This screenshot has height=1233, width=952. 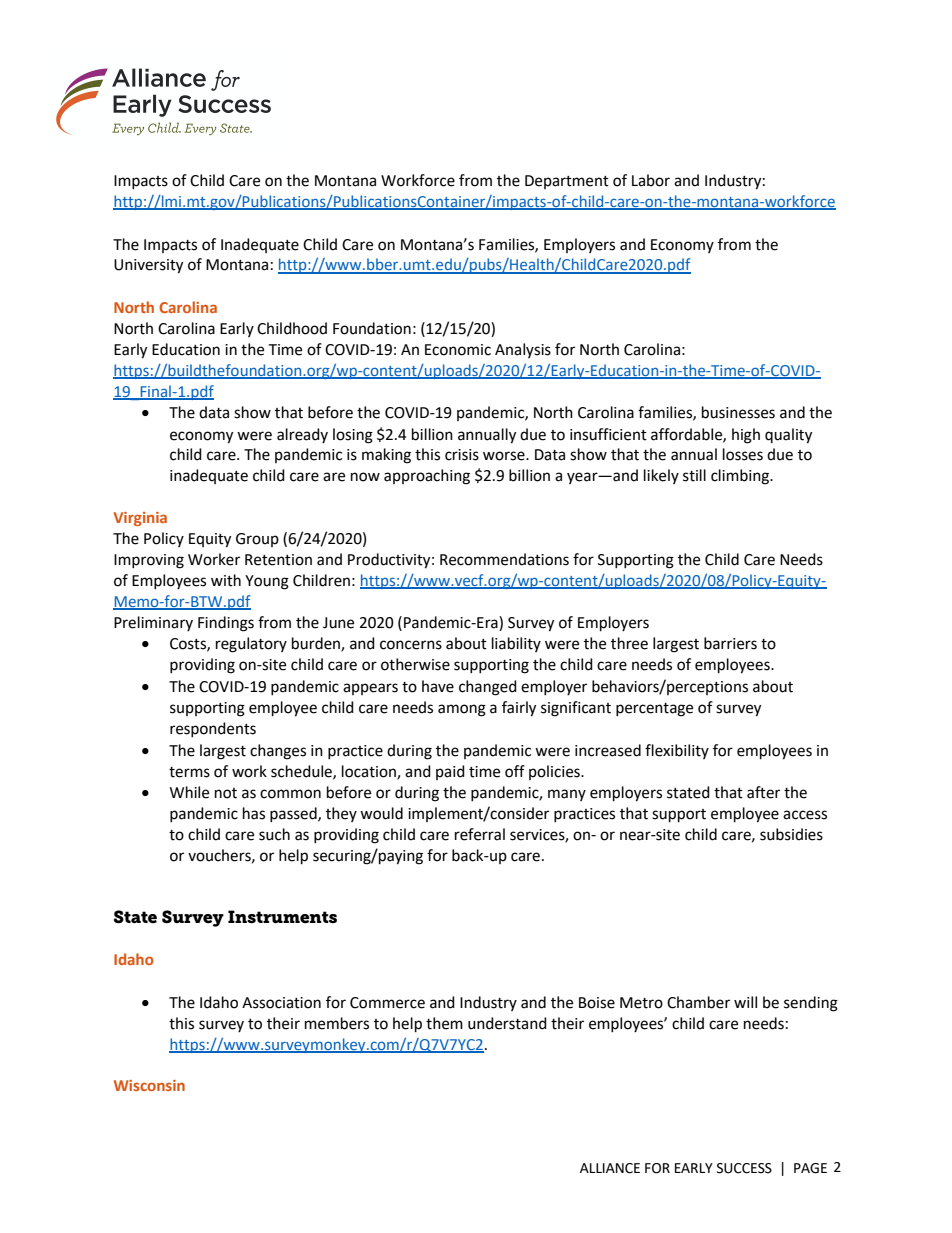 What do you see at coordinates (651, 180) in the screenshot?
I see `Labor` at bounding box center [651, 180].
